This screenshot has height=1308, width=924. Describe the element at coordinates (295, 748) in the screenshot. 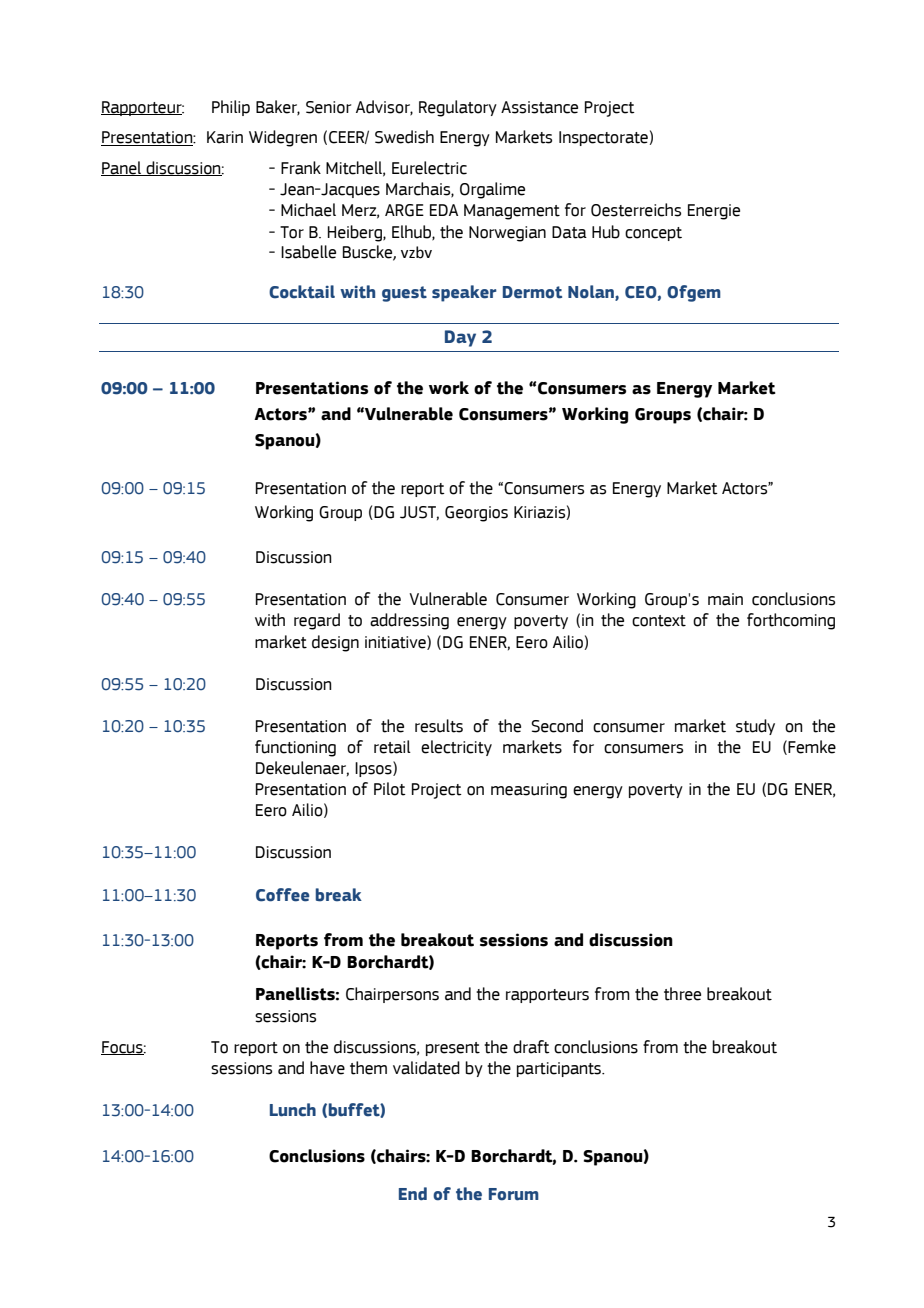

I see `functioning` at that location.
